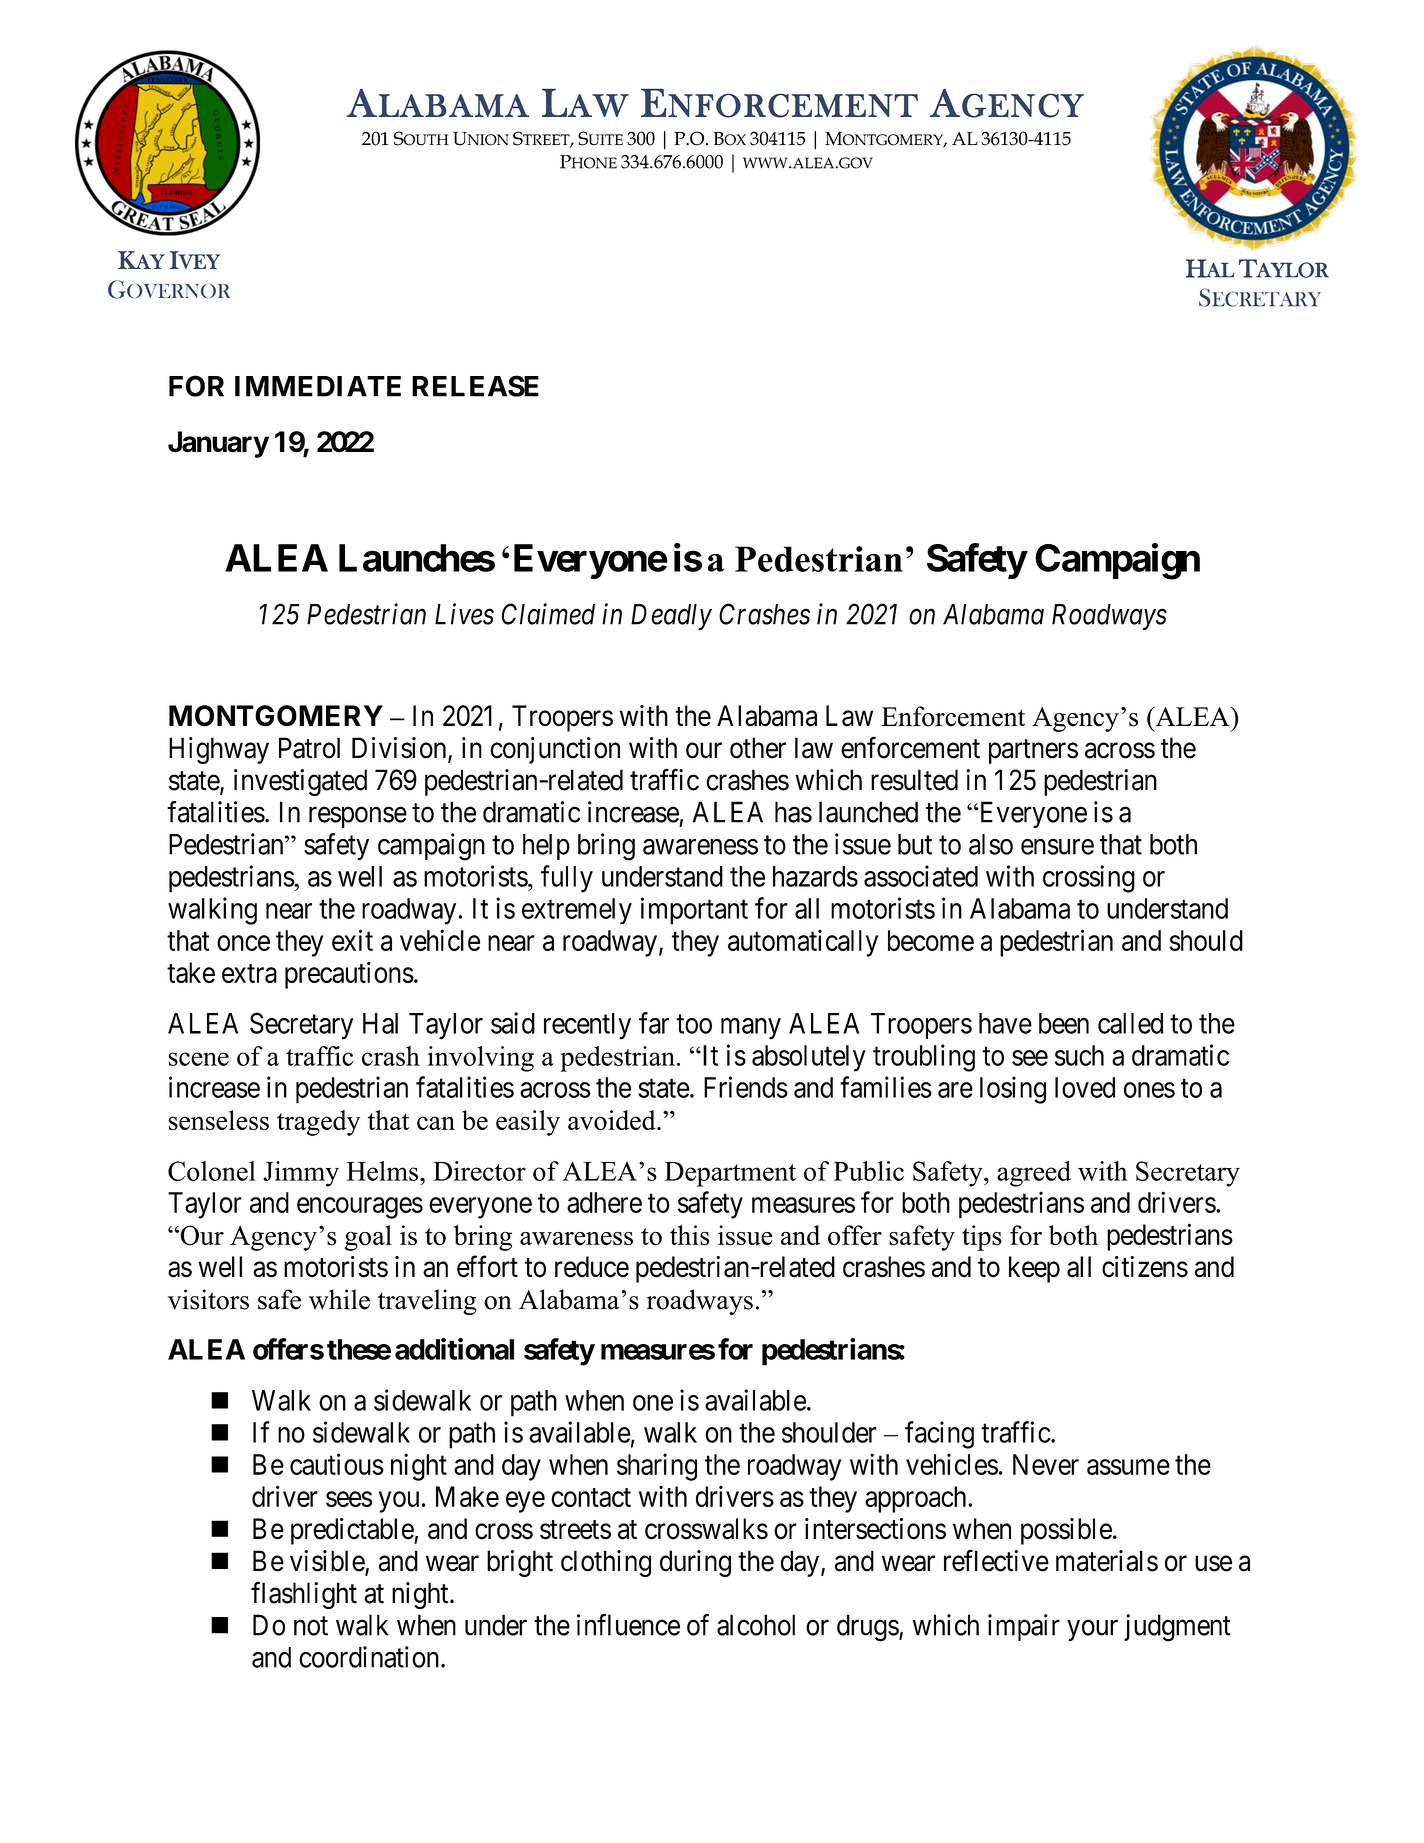 This image has height=1843, width=1424. Describe the element at coordinates (689, 1235) in the image. I see `this` at that location.
